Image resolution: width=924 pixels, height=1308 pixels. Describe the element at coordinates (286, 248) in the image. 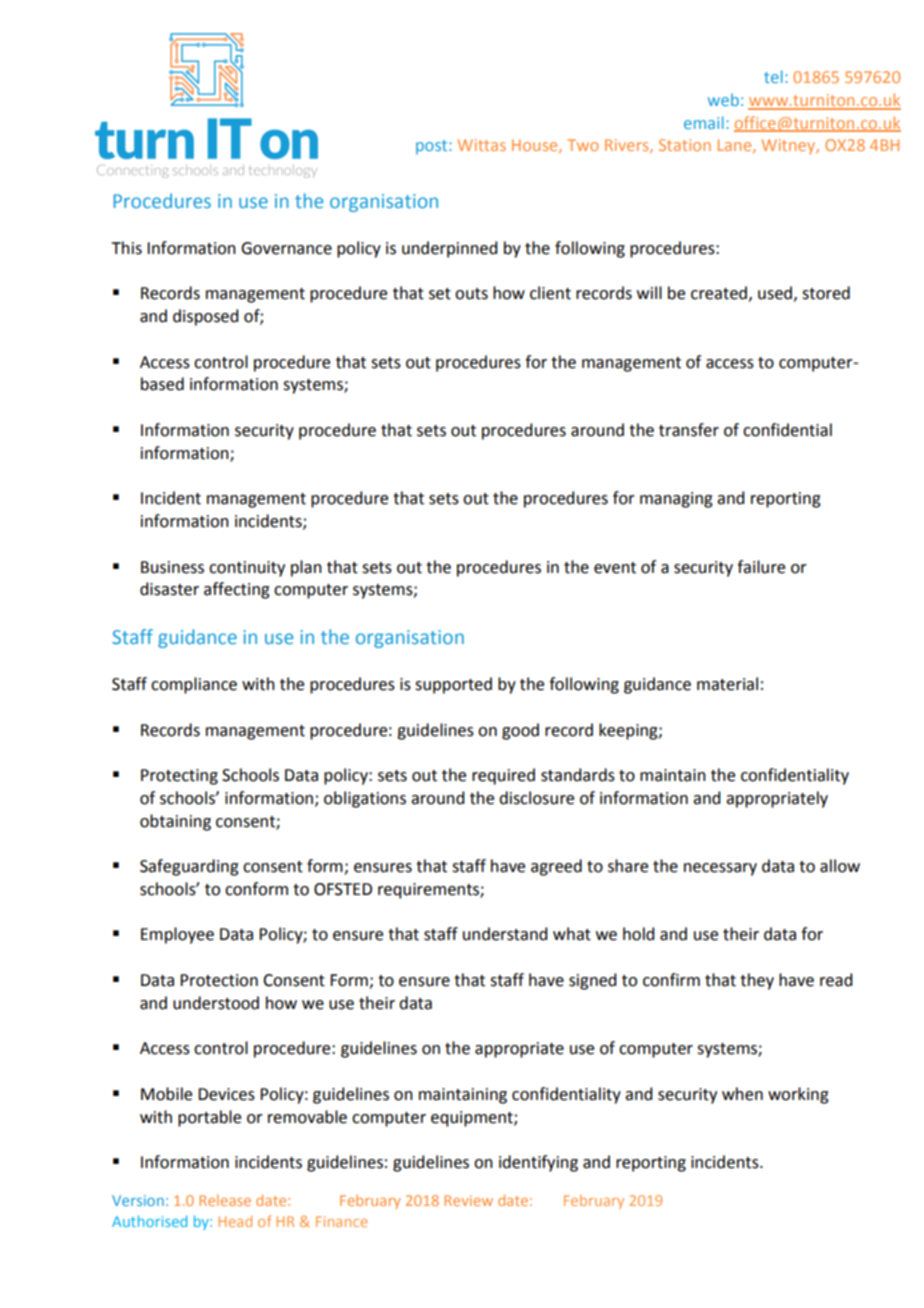

I see `Governance` at that location.
